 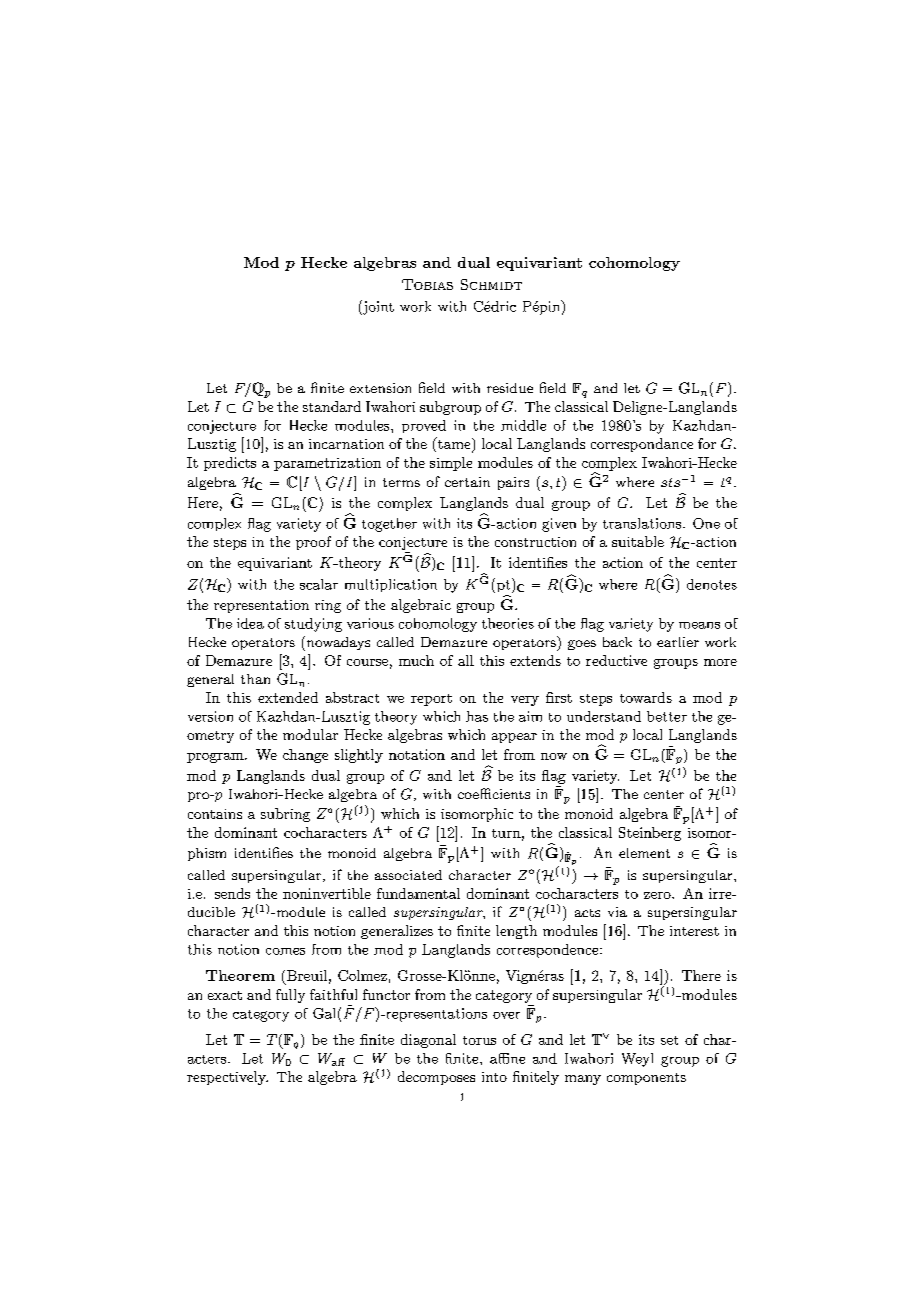 What do you see at coordinates (232, 893) in the screenshot?
I see `sends` at bounding box center [232, 893].
